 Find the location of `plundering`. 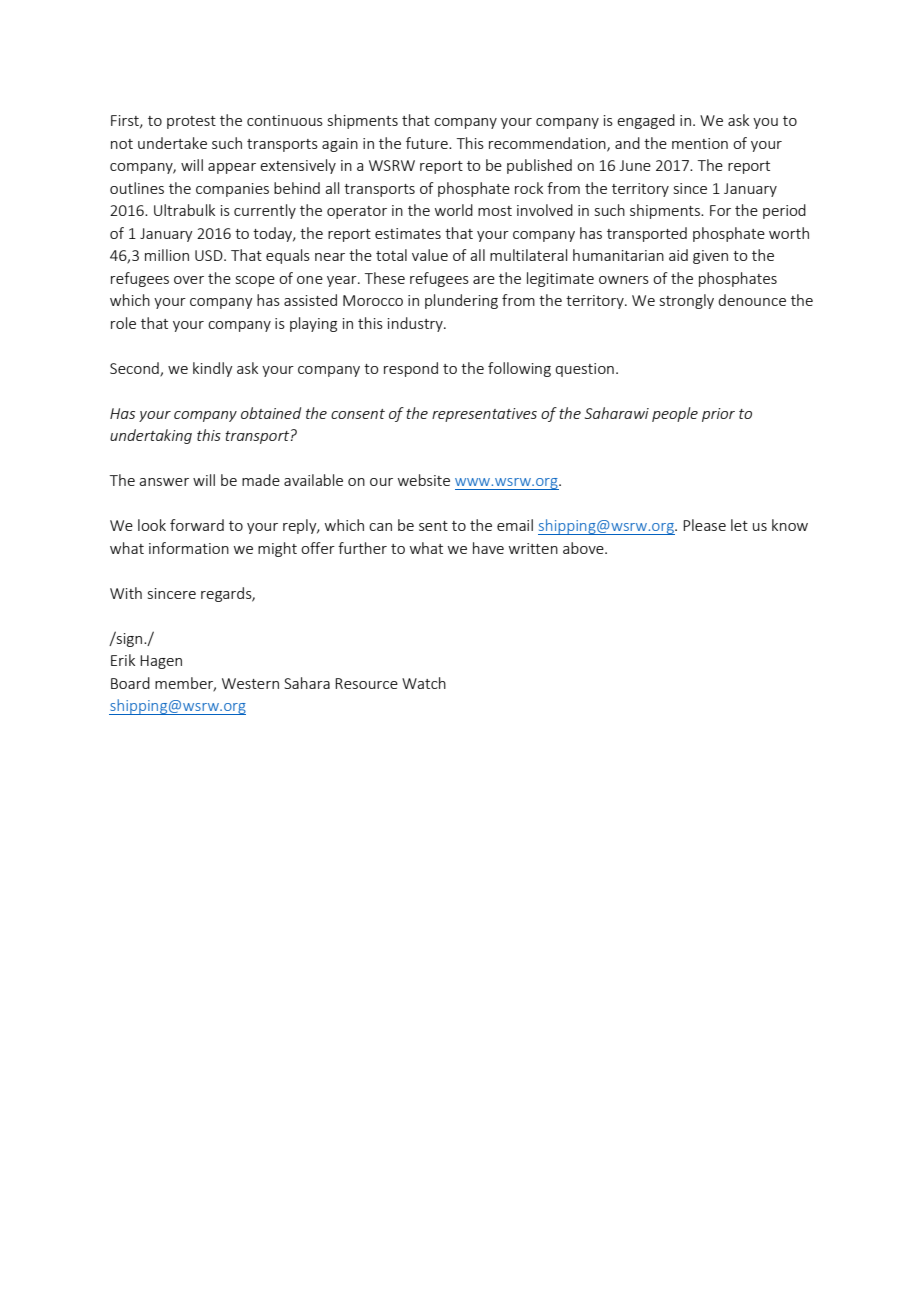

plundering is located at coordinates (461, 301).
